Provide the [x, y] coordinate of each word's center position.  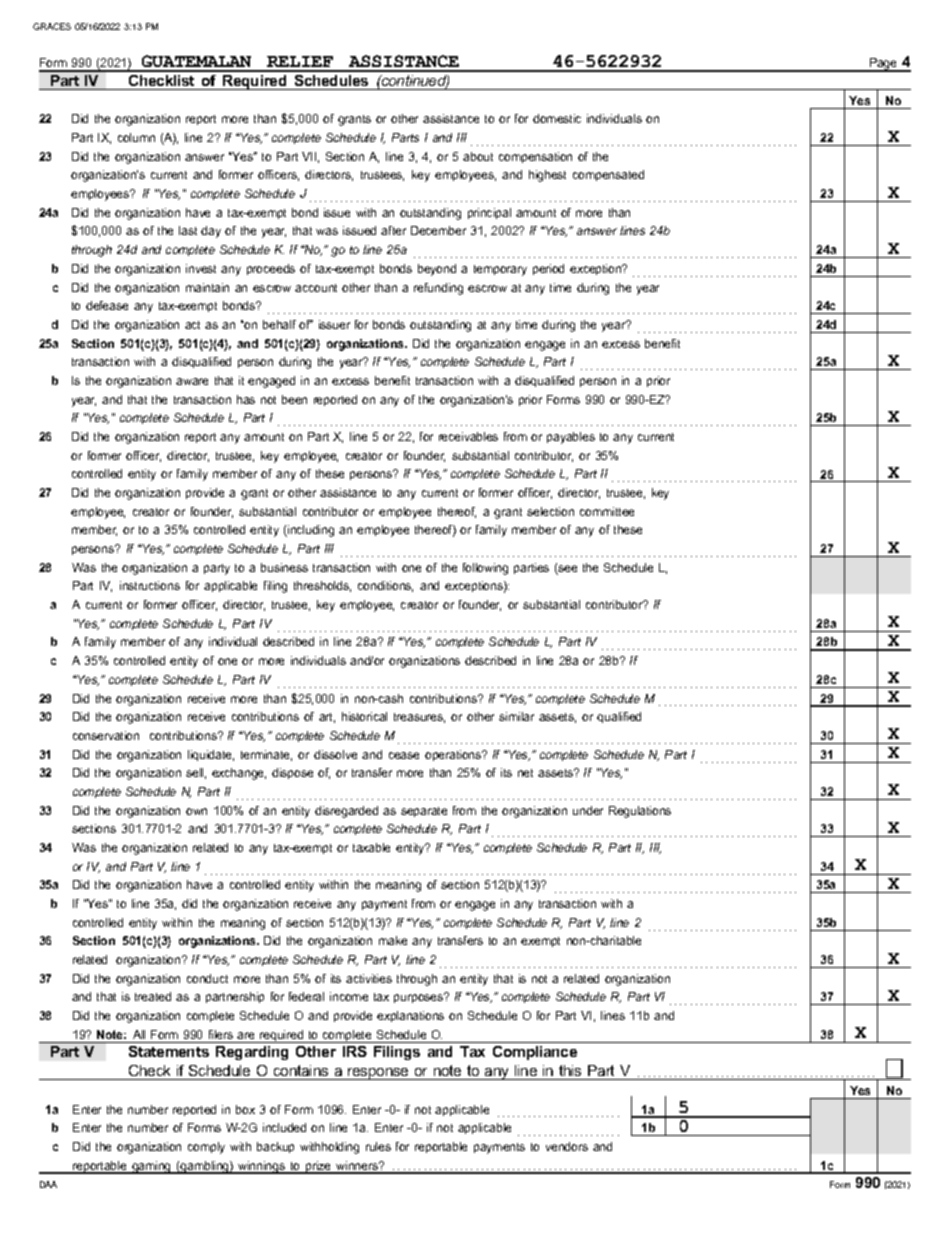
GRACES [52, 26]
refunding [438, 289]
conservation [106, 735]
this [570, 1070]
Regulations [640, 812]
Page [884, 65]
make [393, 940]
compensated [608, 175]
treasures [419, 718]
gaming [151, 1167]
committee [607, 511]
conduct [207, 978]
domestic [557, 118]
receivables [468, 436]
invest [201, 268]
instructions [150, 585]
